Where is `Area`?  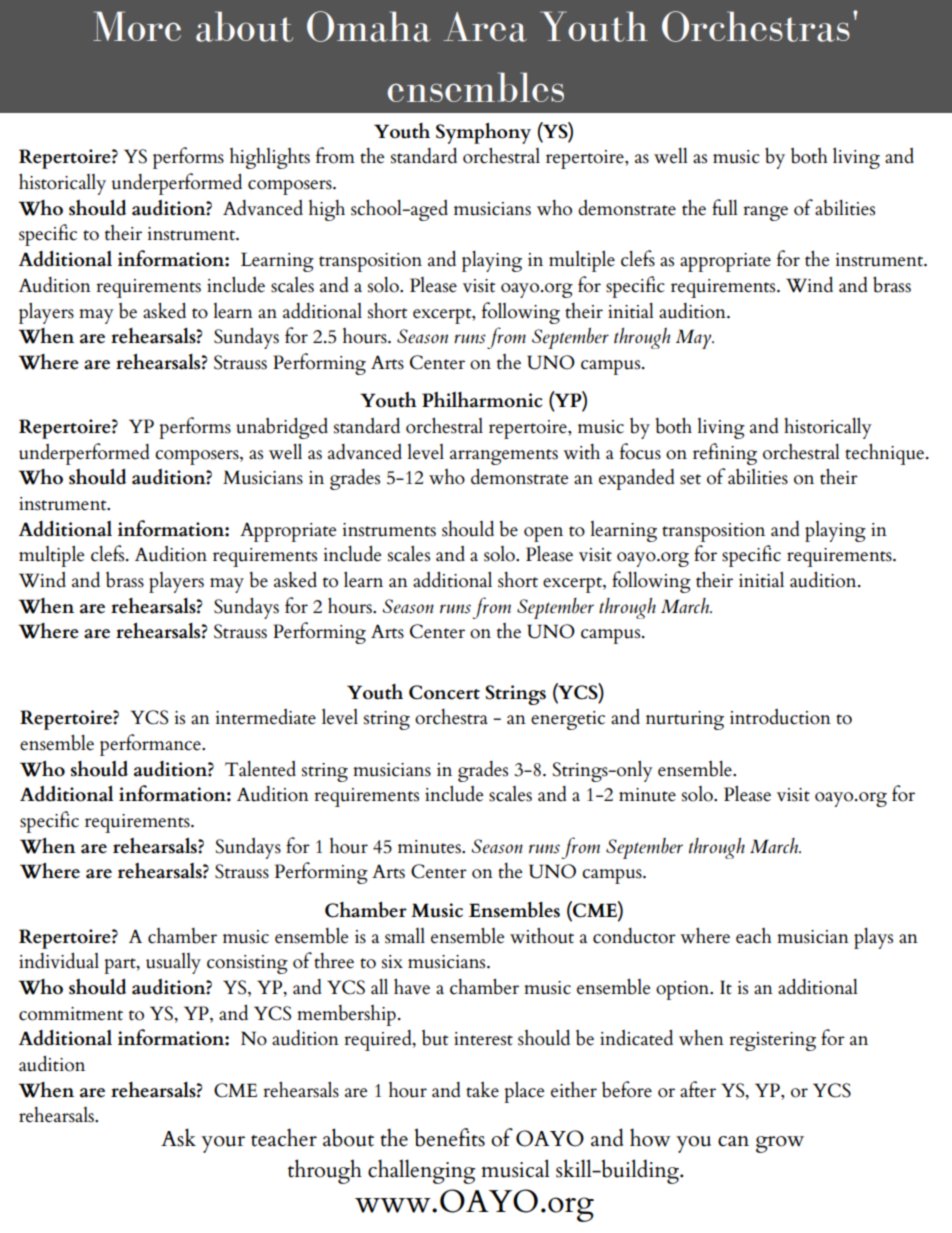 Area is located at coordinates (485, 27).
